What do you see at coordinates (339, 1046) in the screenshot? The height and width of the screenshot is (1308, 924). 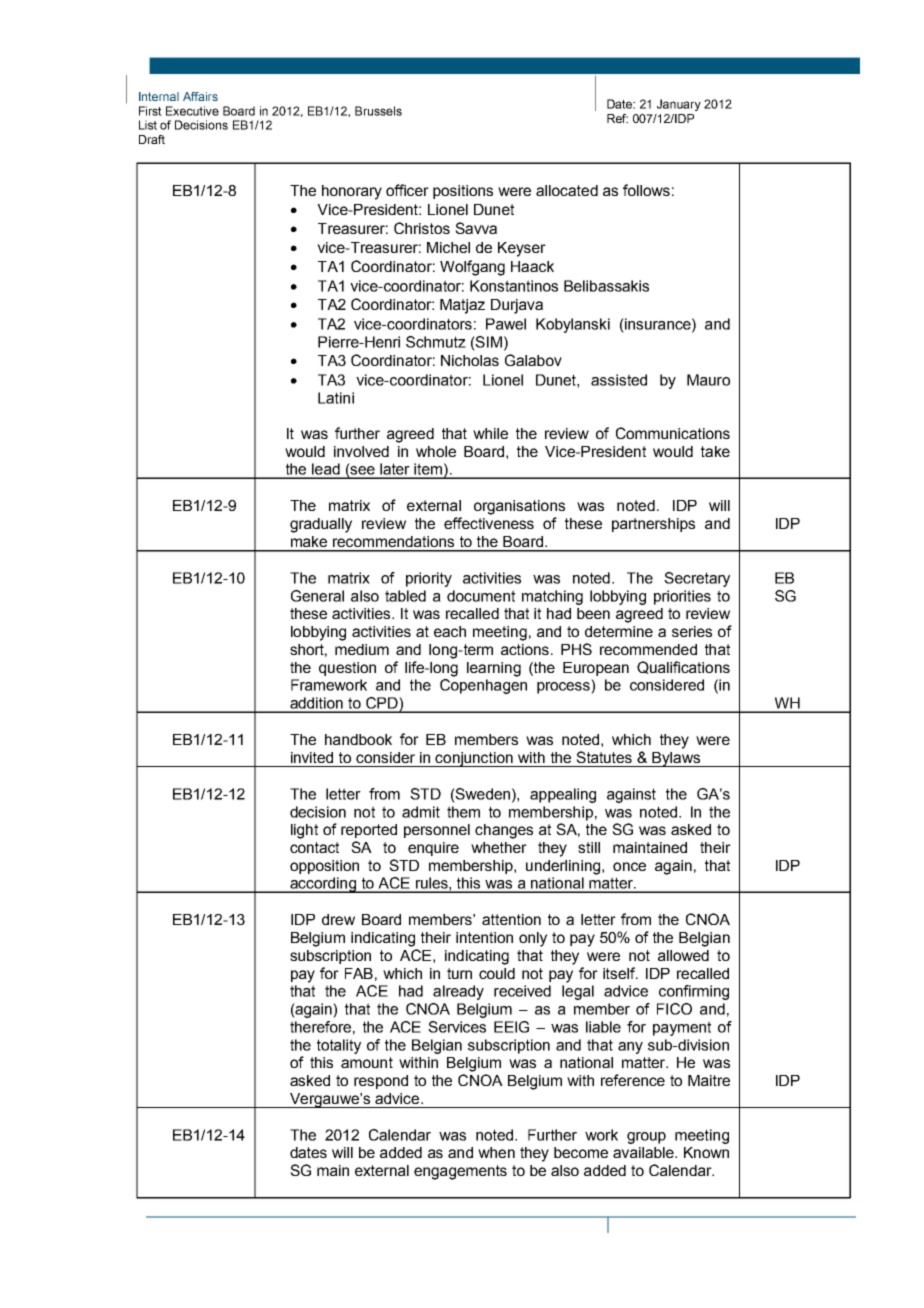 I see `totality` at bounding box center [339, 1046].
